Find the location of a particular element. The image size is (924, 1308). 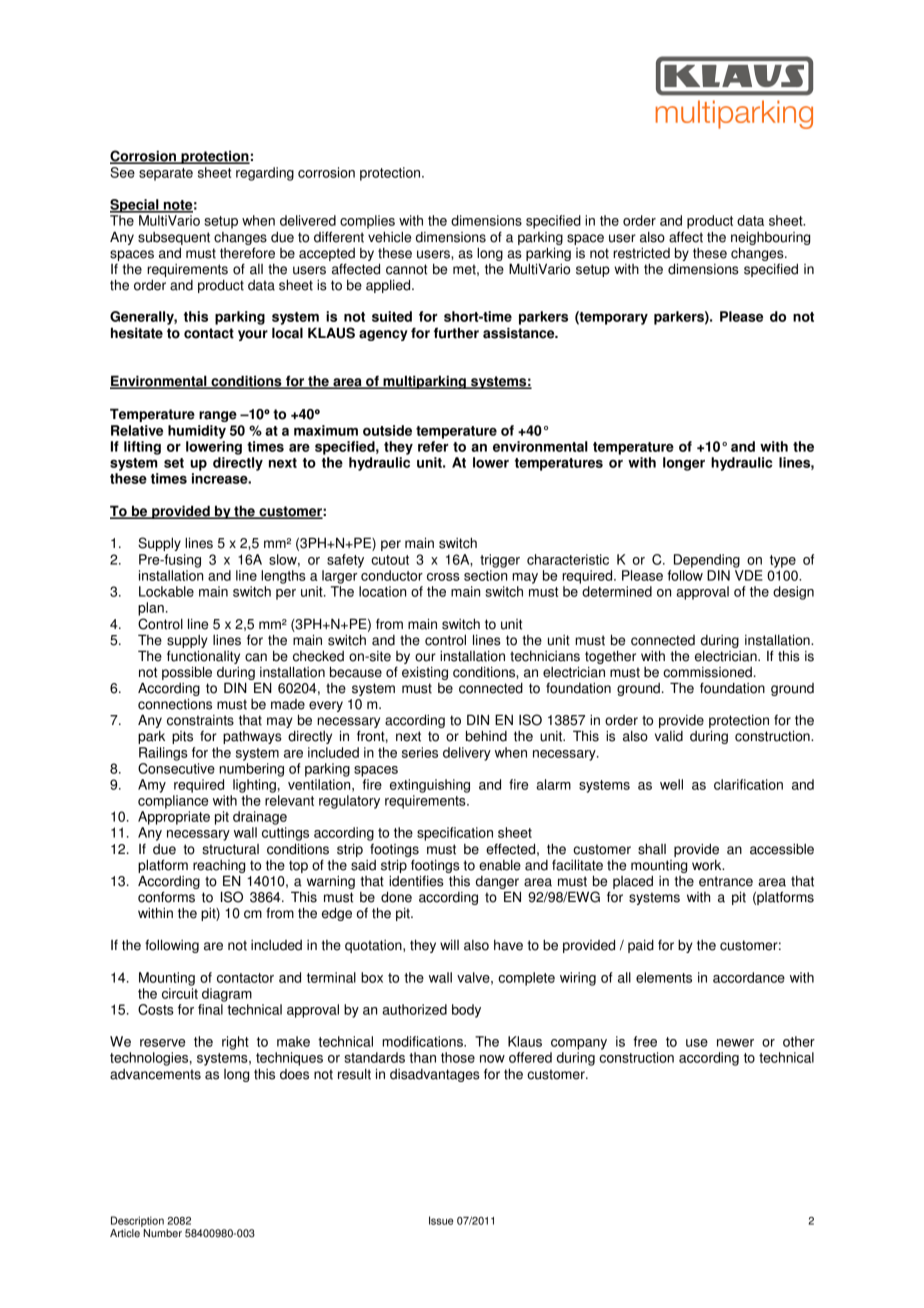

constraints is located at coordinates (200, 720).
